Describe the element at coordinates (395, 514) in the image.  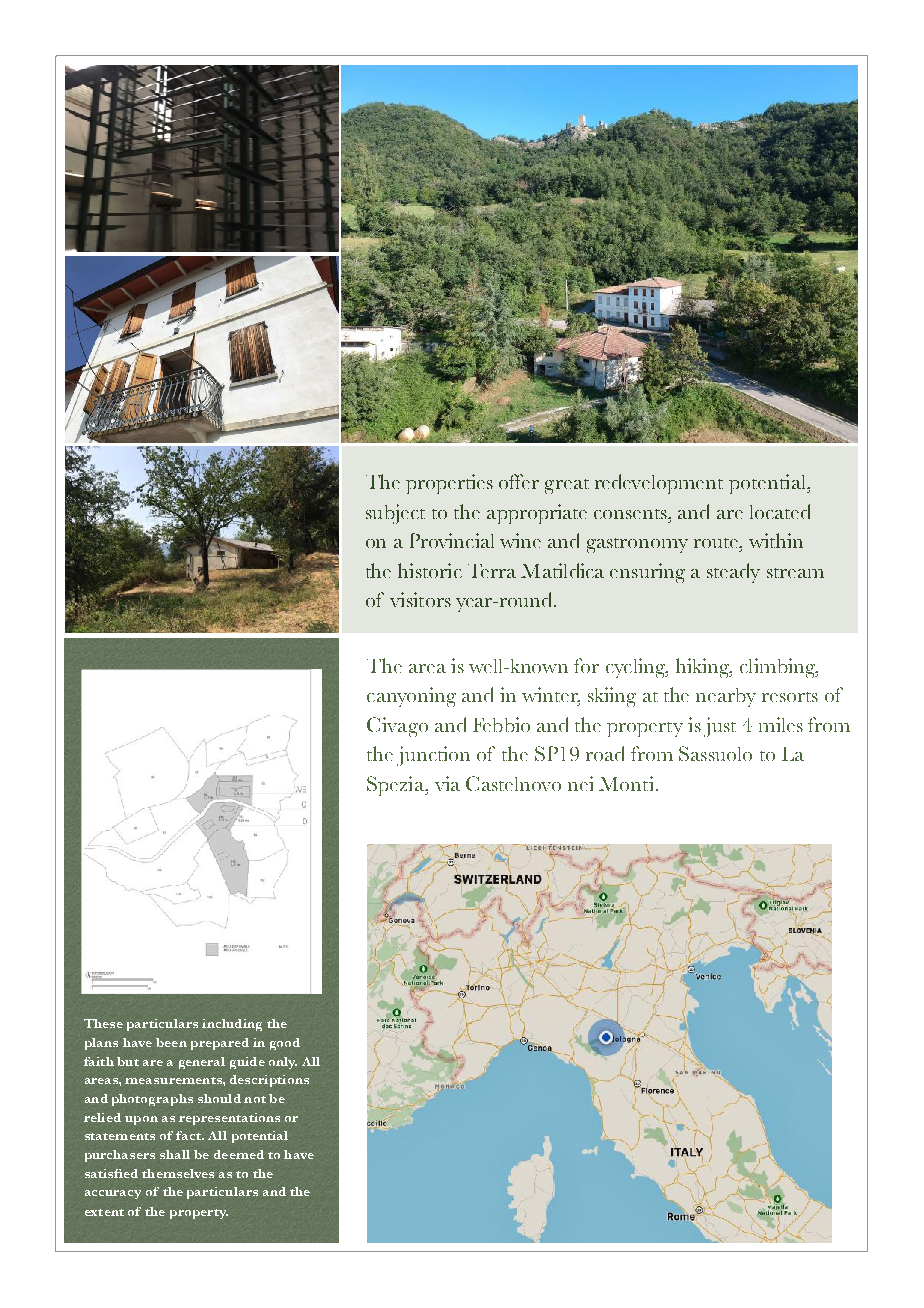
I see `subject` at that location.
